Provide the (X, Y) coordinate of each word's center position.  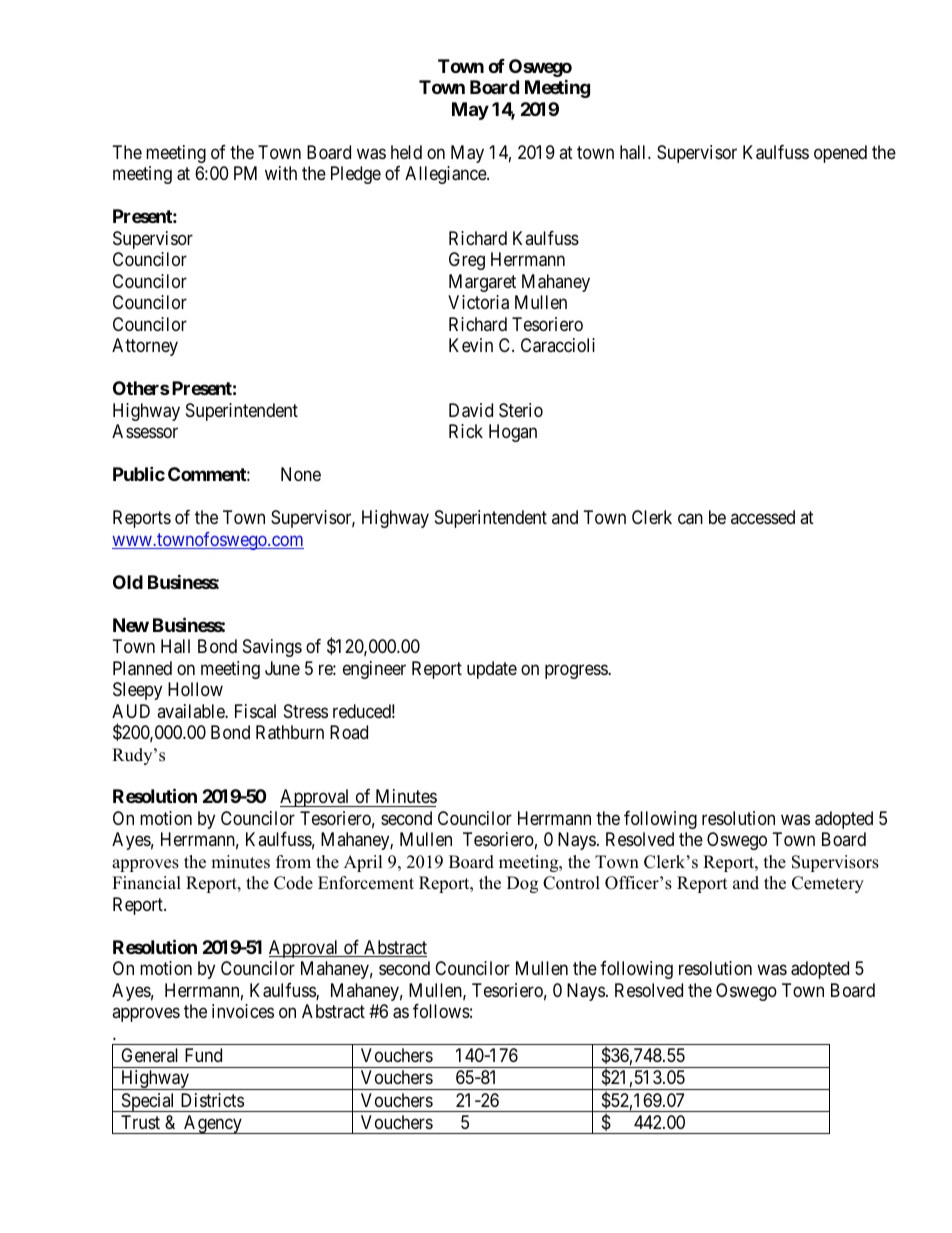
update (492, 670)
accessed (763, 517)
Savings (272, 648)
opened (840, 154)
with (281, 173)
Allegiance (446, 175)
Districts (212, 1100)
